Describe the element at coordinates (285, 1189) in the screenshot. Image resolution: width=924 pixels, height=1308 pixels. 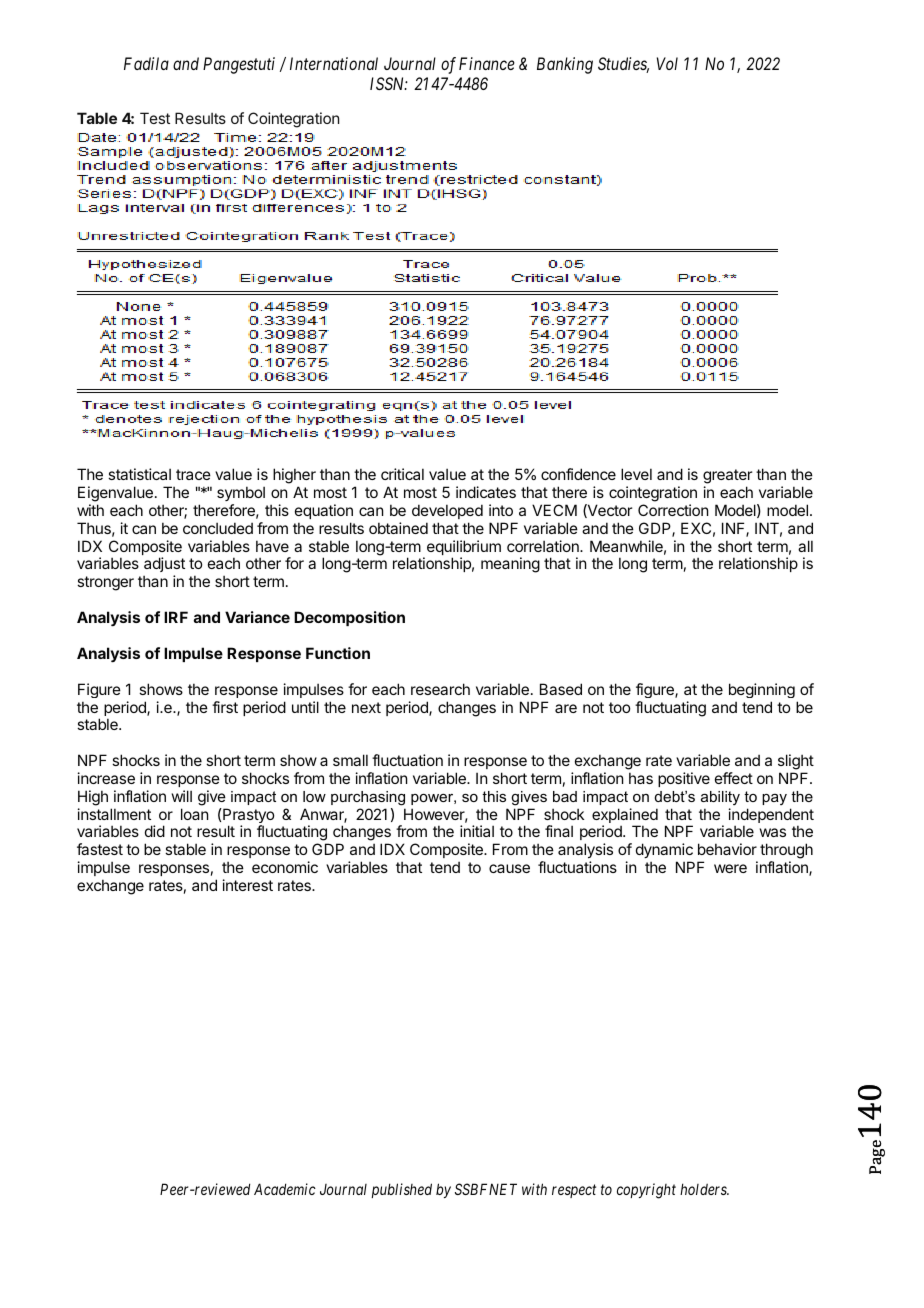
I see `Academic` at that location.
